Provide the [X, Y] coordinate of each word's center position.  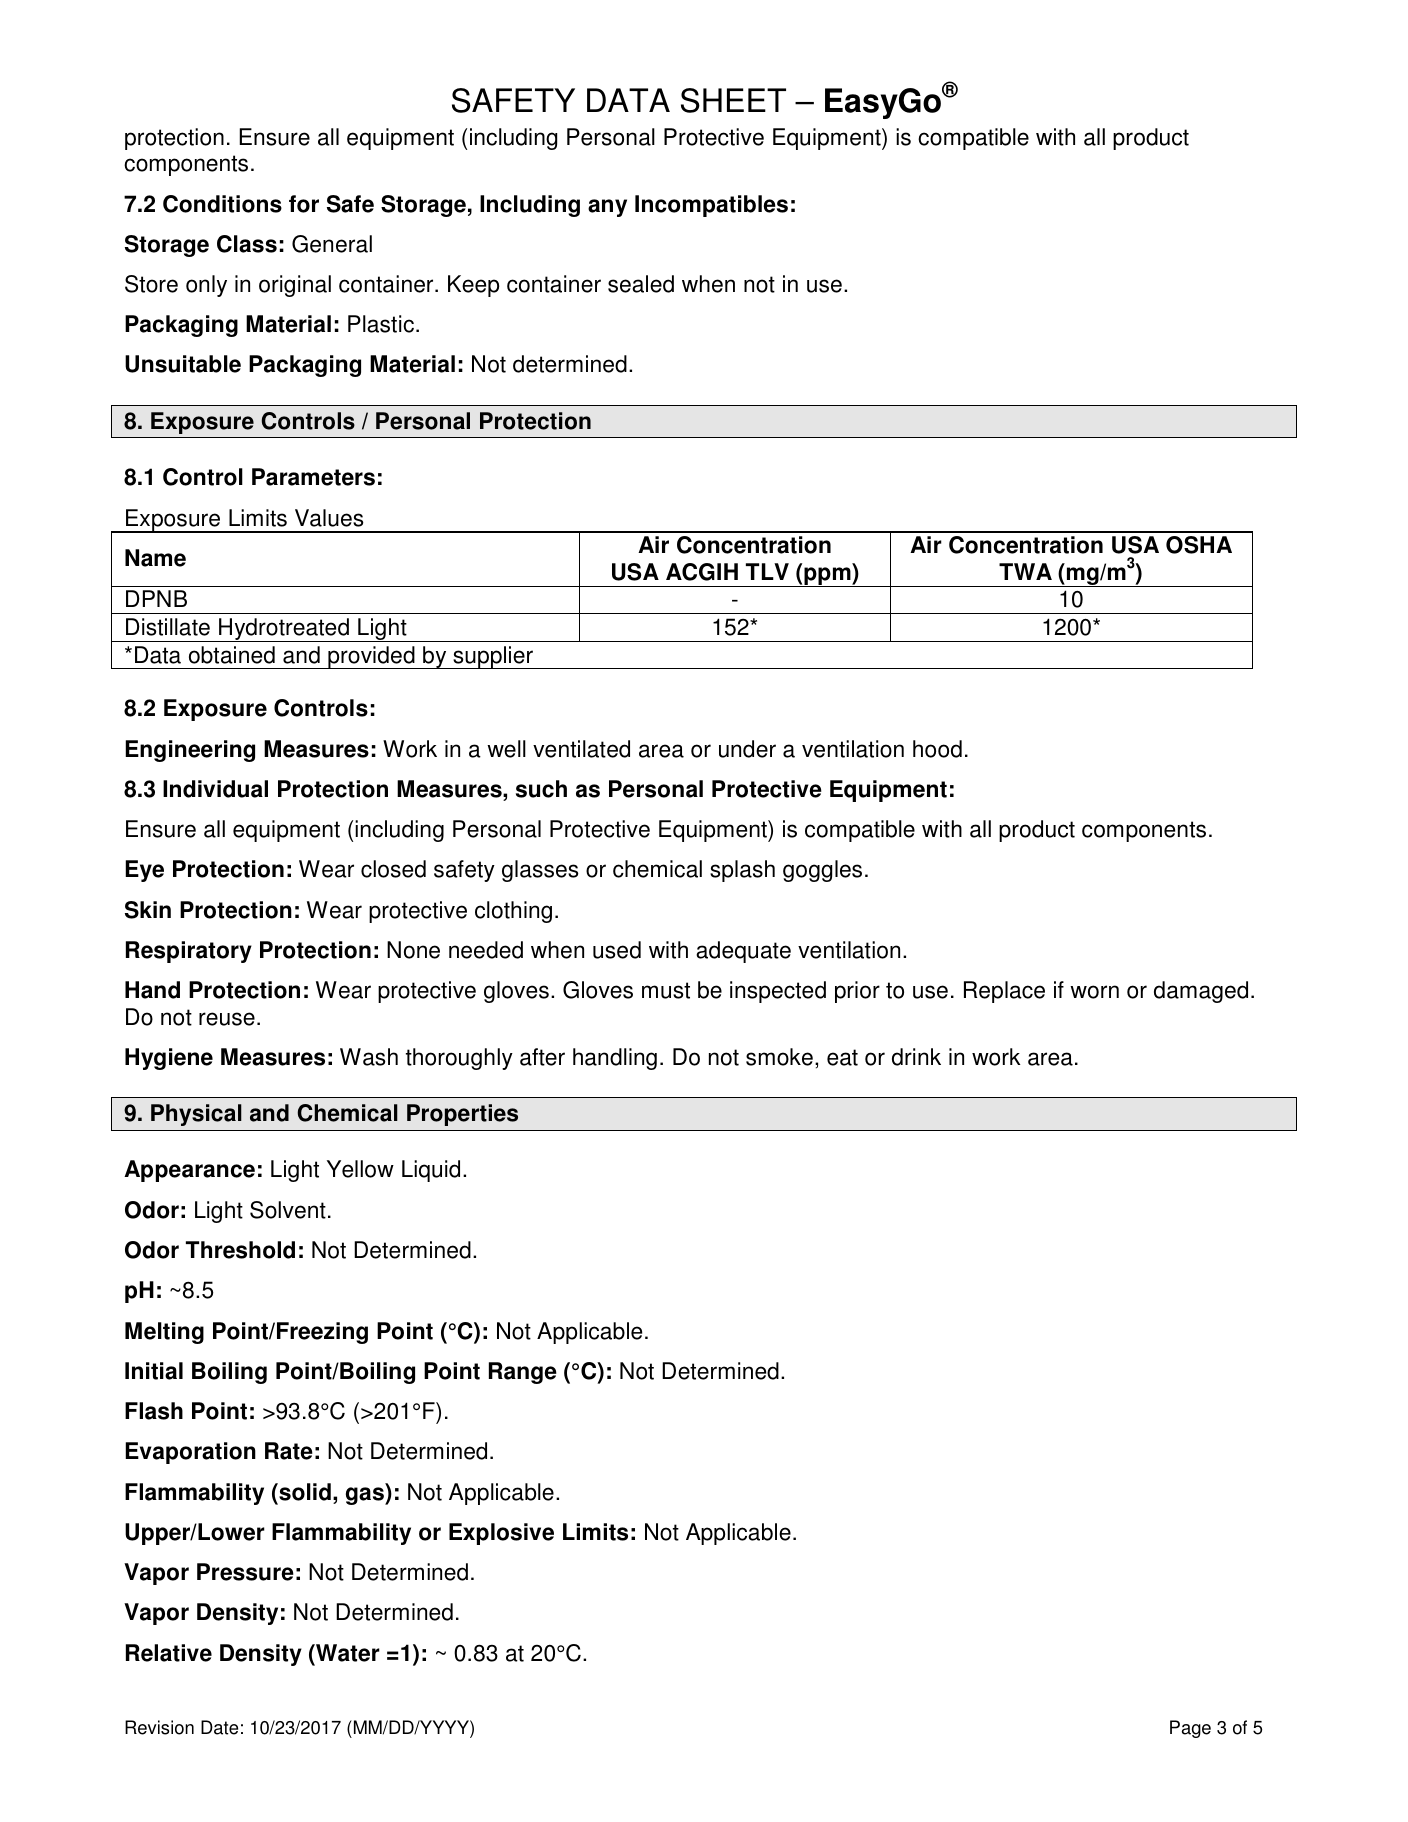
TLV [767, 571]
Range [523, 1373]
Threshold [240, 1250]
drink [916, 1057]
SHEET [733, 100]
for [304, 204]
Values [329, 518]
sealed [641, 284]
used [617, 950]
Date [219, 1727]
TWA [1025, 571]
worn [1094, 992]
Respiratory [189, 952]
